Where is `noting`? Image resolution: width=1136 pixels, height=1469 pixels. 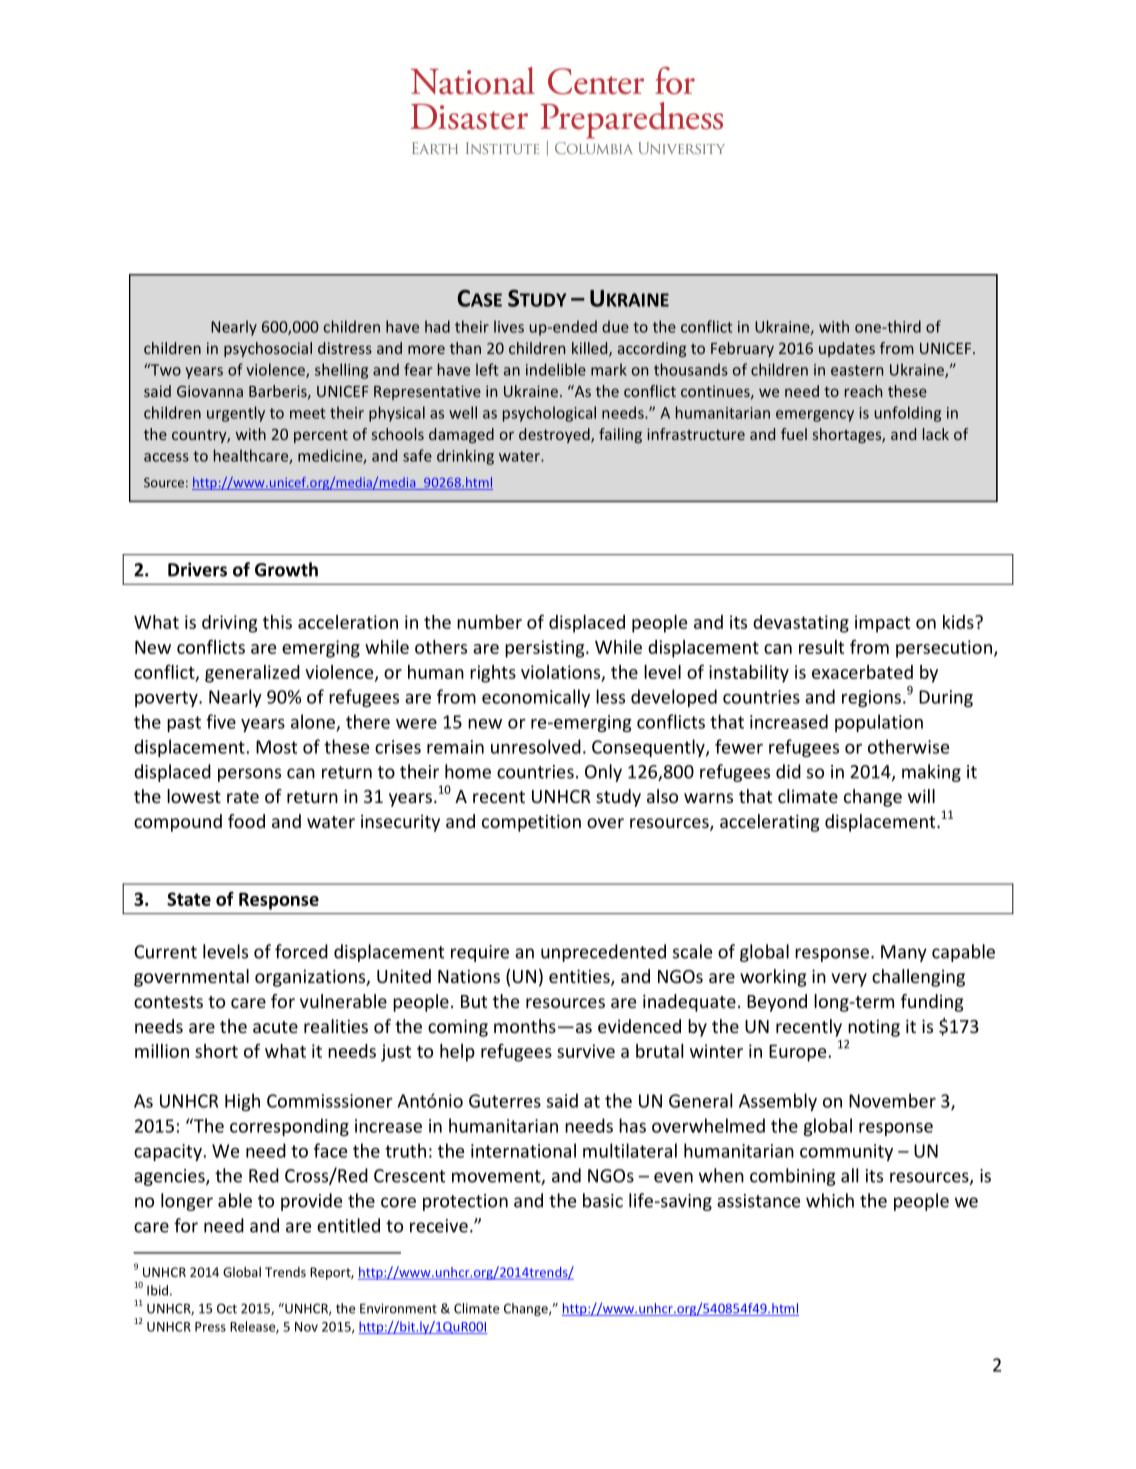 noting is located at coordinates (874, 1028).
